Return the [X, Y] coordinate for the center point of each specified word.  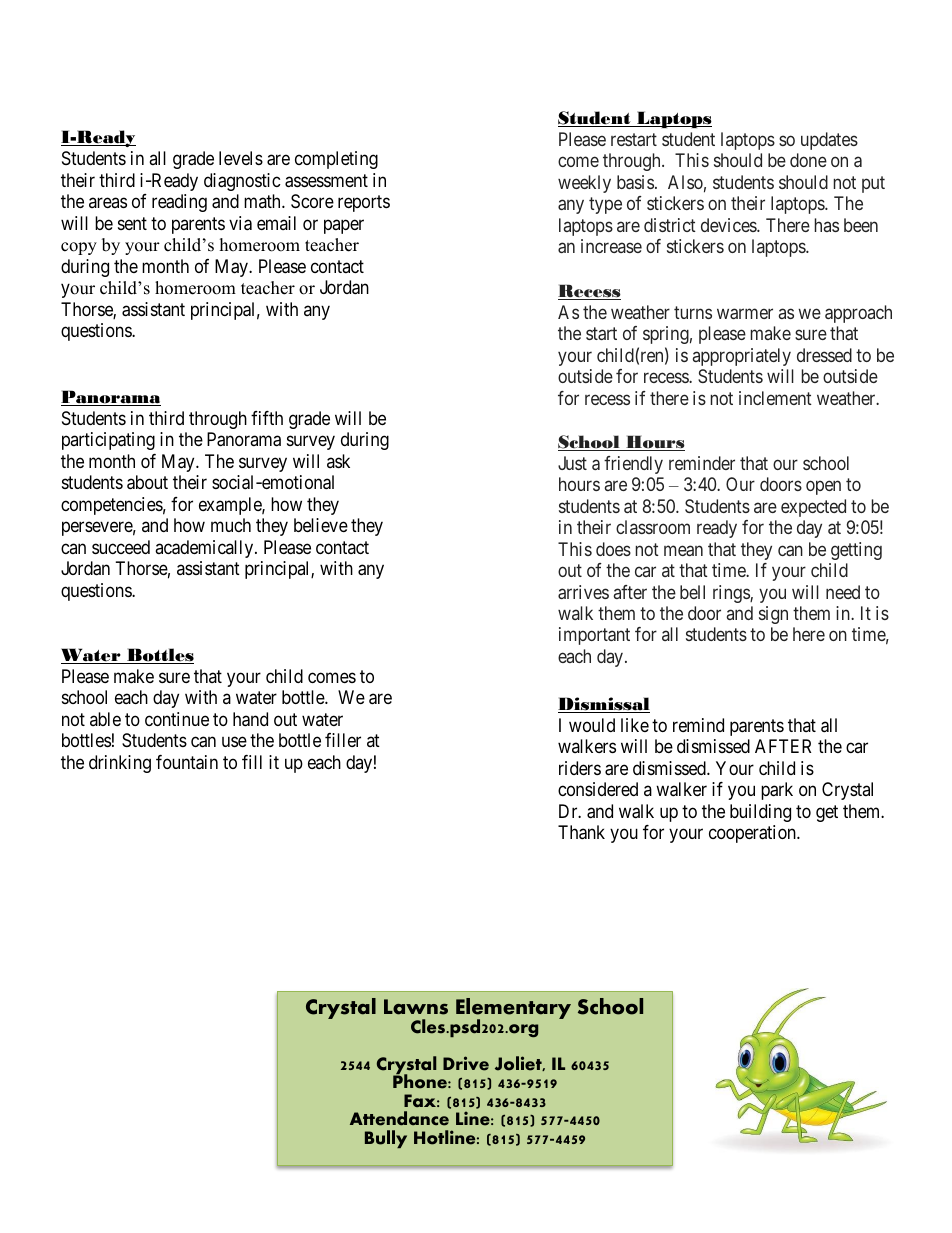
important [594, 636]
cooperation [753, 834]
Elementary [513, 1010]
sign [773, 615]
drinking [120, 764]
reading [179, 203]
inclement [775, 398]
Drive [466, 1063]
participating [108, 441]
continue [177, 719]
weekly [584, 184]
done [808, 160]
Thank [581, 832]
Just [572, 463]
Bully [386, 1139]
